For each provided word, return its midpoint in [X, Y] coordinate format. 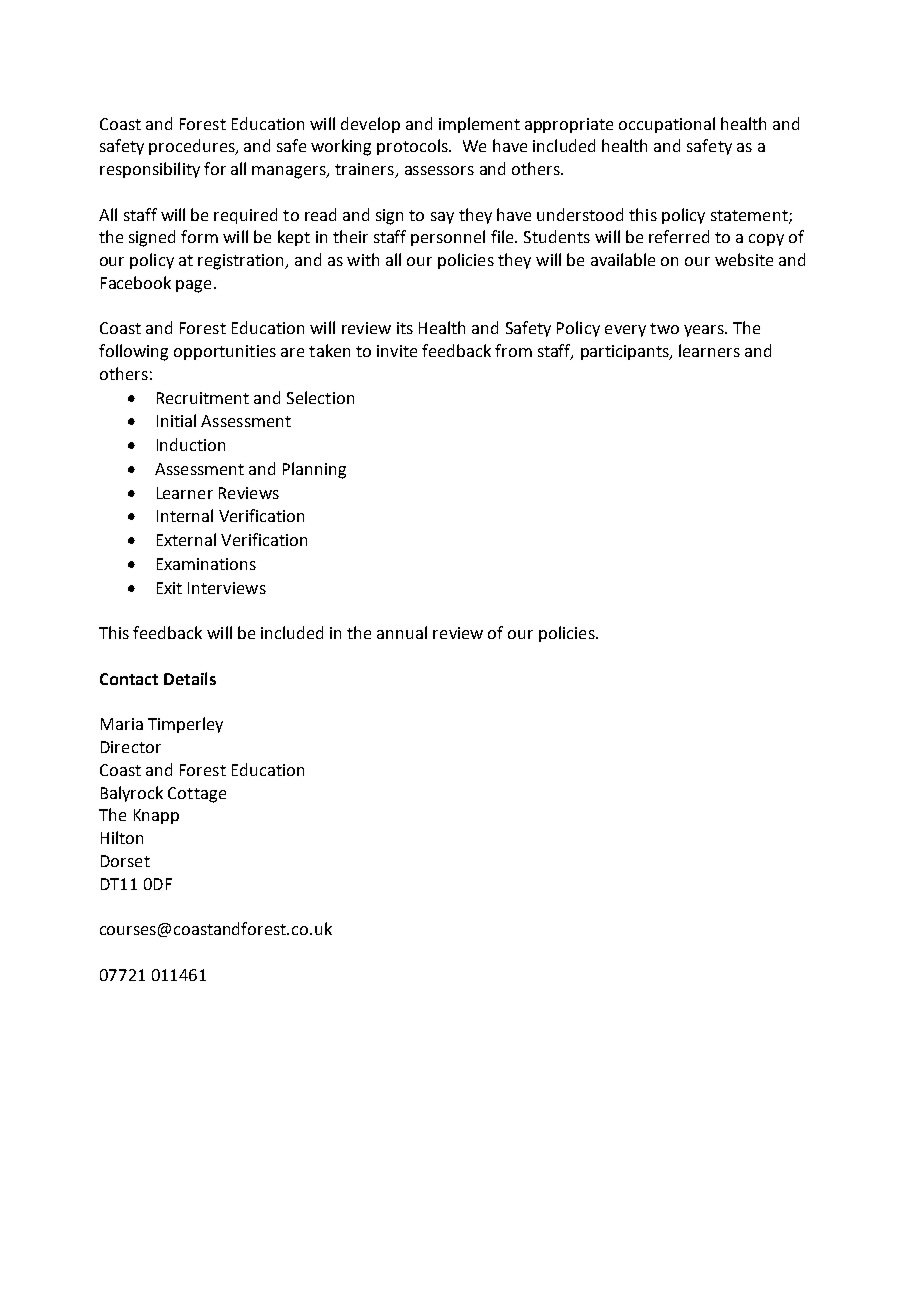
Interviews [227, 588]
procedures [193, 147]
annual [402, 632]
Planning [314, 470]
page [193, 286]
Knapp [156, 816]
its [405, 328]
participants [626, 352]
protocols [413, 147]
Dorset [125, 861]
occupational [667, 125]
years [705, 331]
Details [190, 678]
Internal [185, 515]
